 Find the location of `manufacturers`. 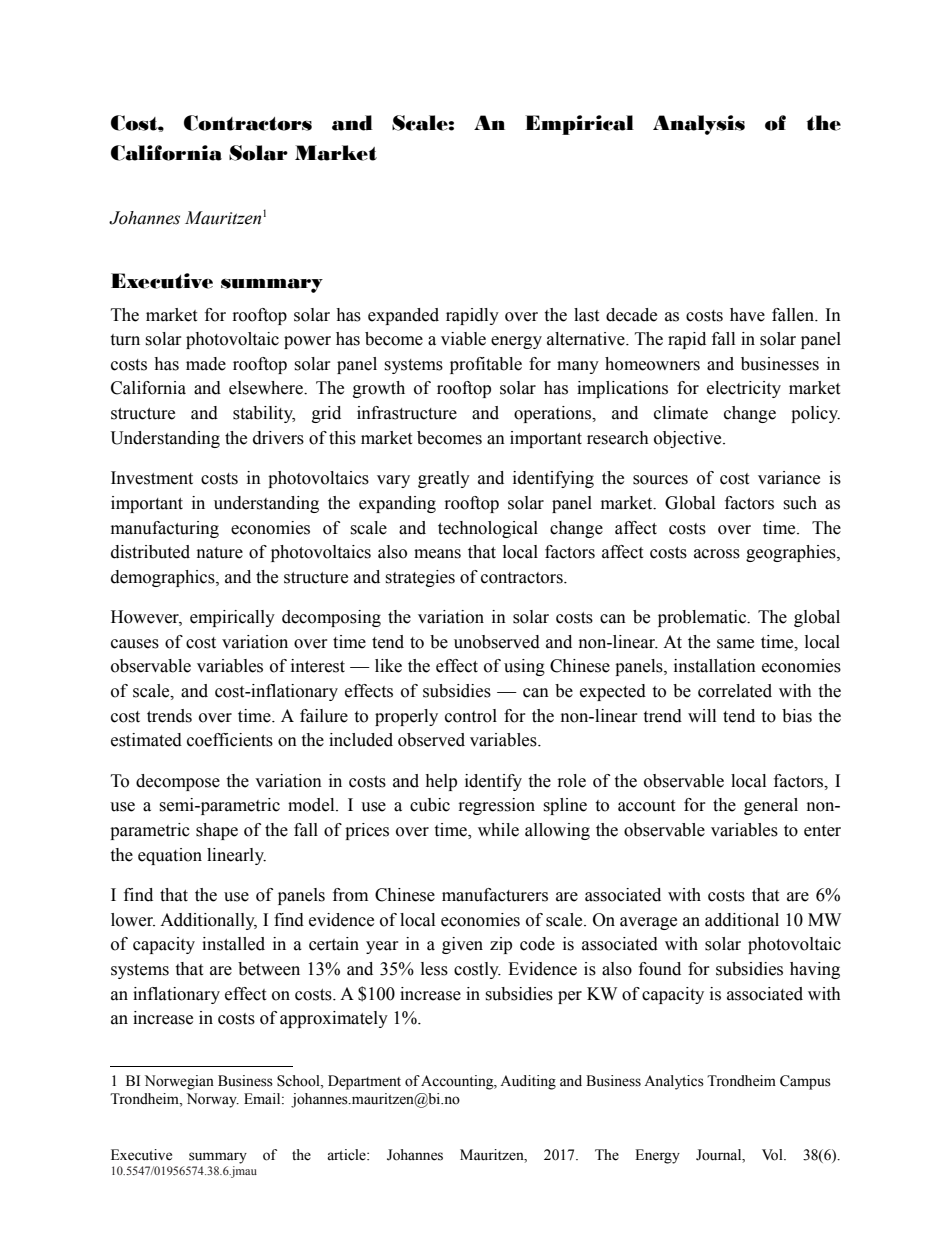

manufacturers is located at coordinates (495, 895).
